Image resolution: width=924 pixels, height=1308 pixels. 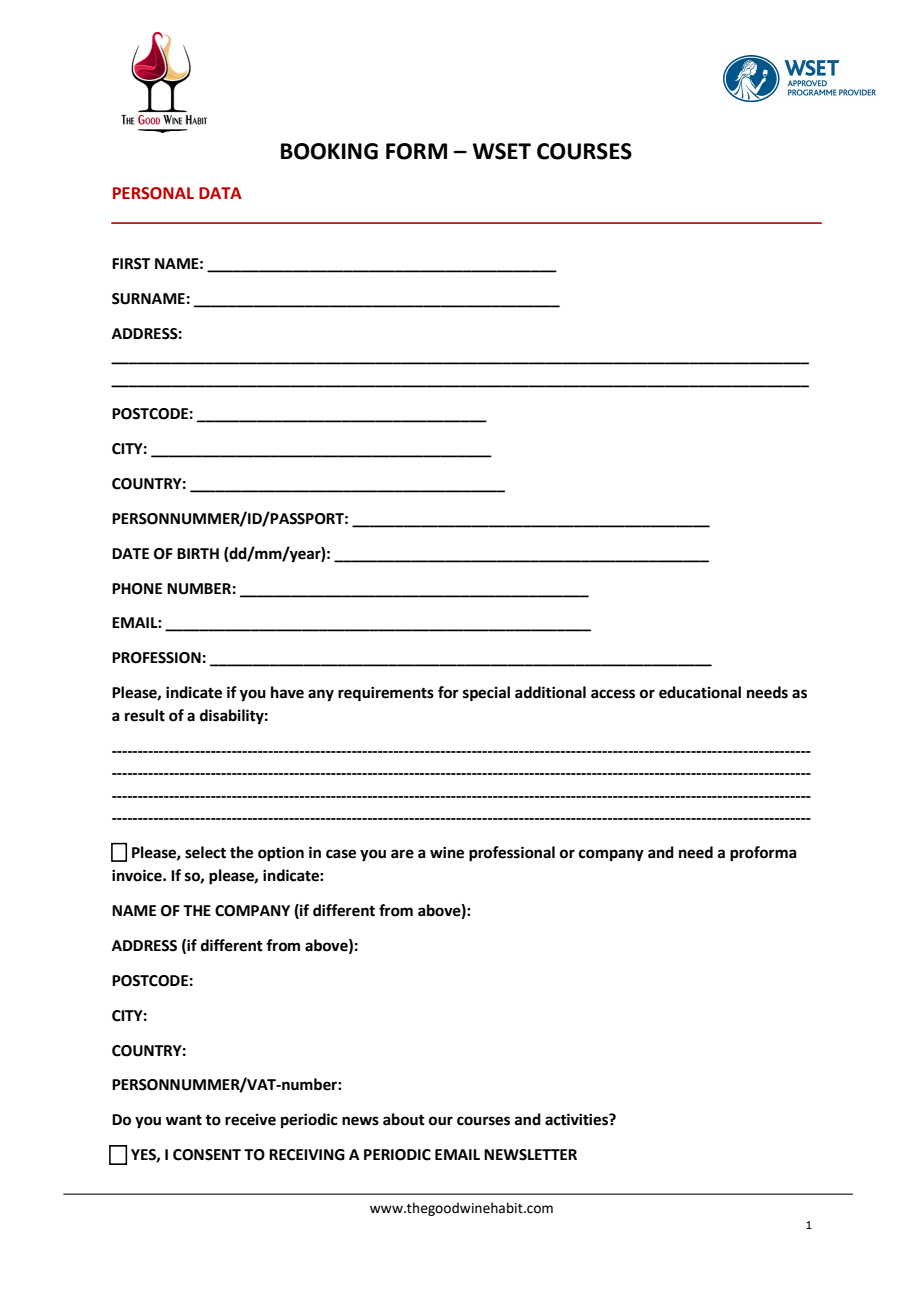 What do you see at coordinates (404, 1119) in the screenshot?
I see `about` at bounding box center [404, 1119].
